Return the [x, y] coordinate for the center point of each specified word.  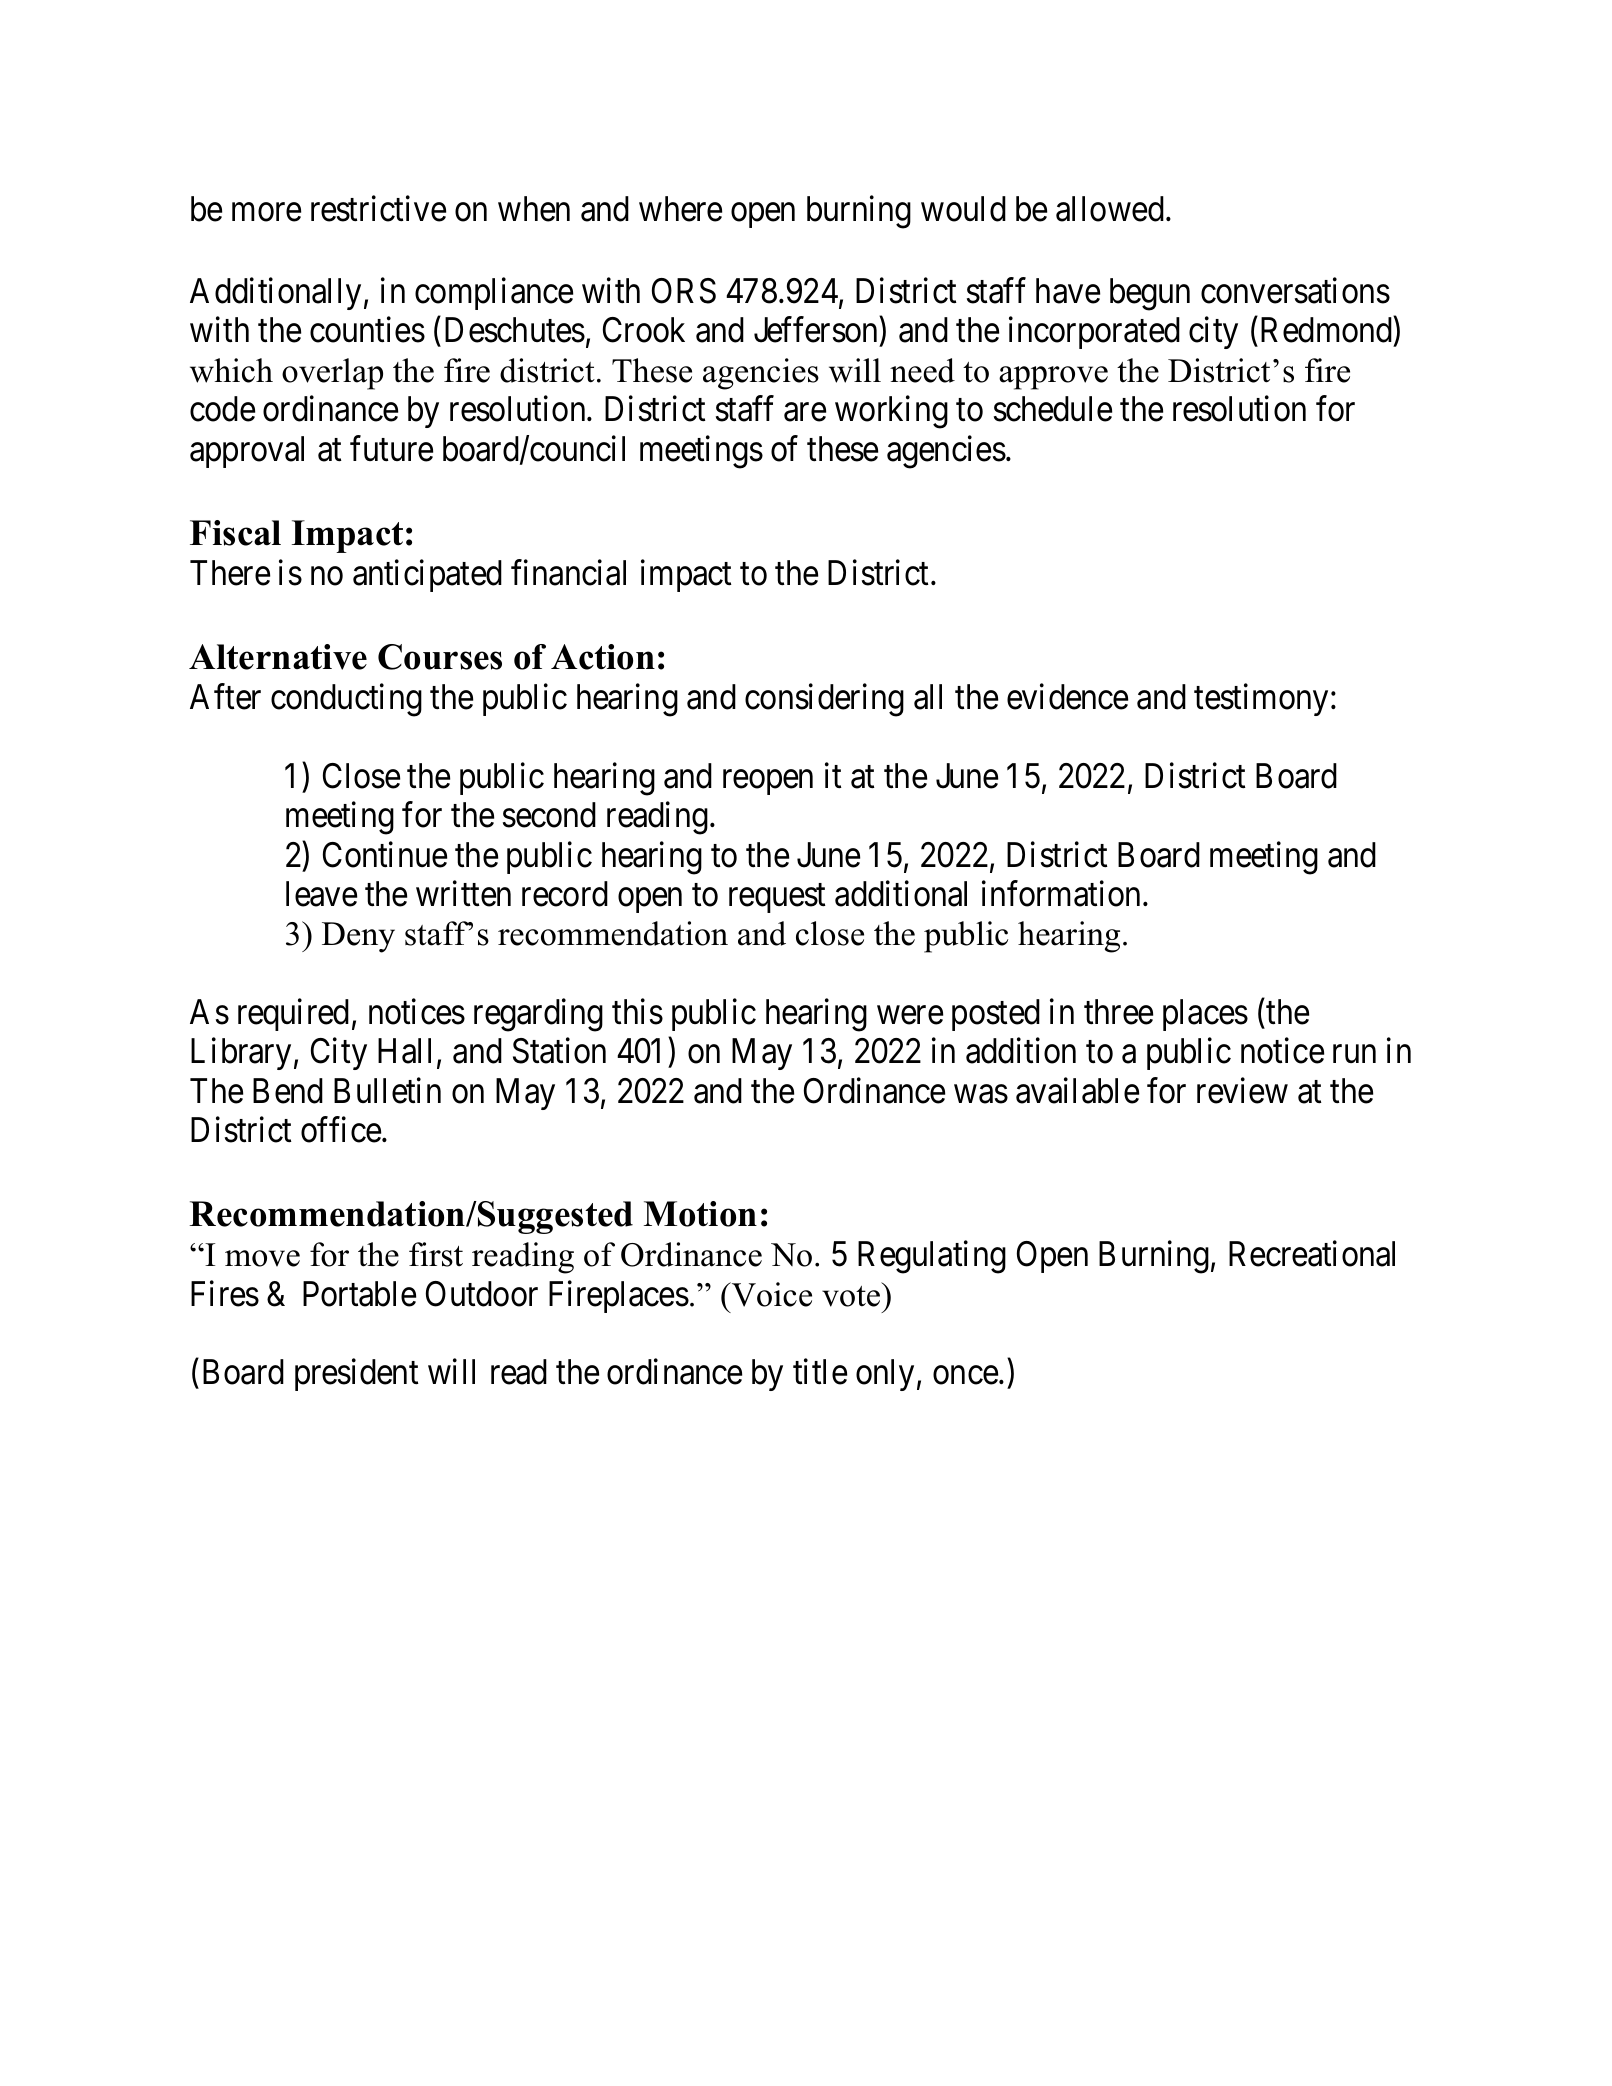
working [891, 412]
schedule [1053, 409]
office [341, 1130]
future [391, 448]
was [981, 1094]
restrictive [378, 209]
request [777, 898]
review [1242, 1090]
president [357, 1375]
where [680, 209]
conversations [1295, 291]
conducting [346, 700]
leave [321, 894]
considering [824, 700]
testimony [1261, 700]
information [1063, 893]
